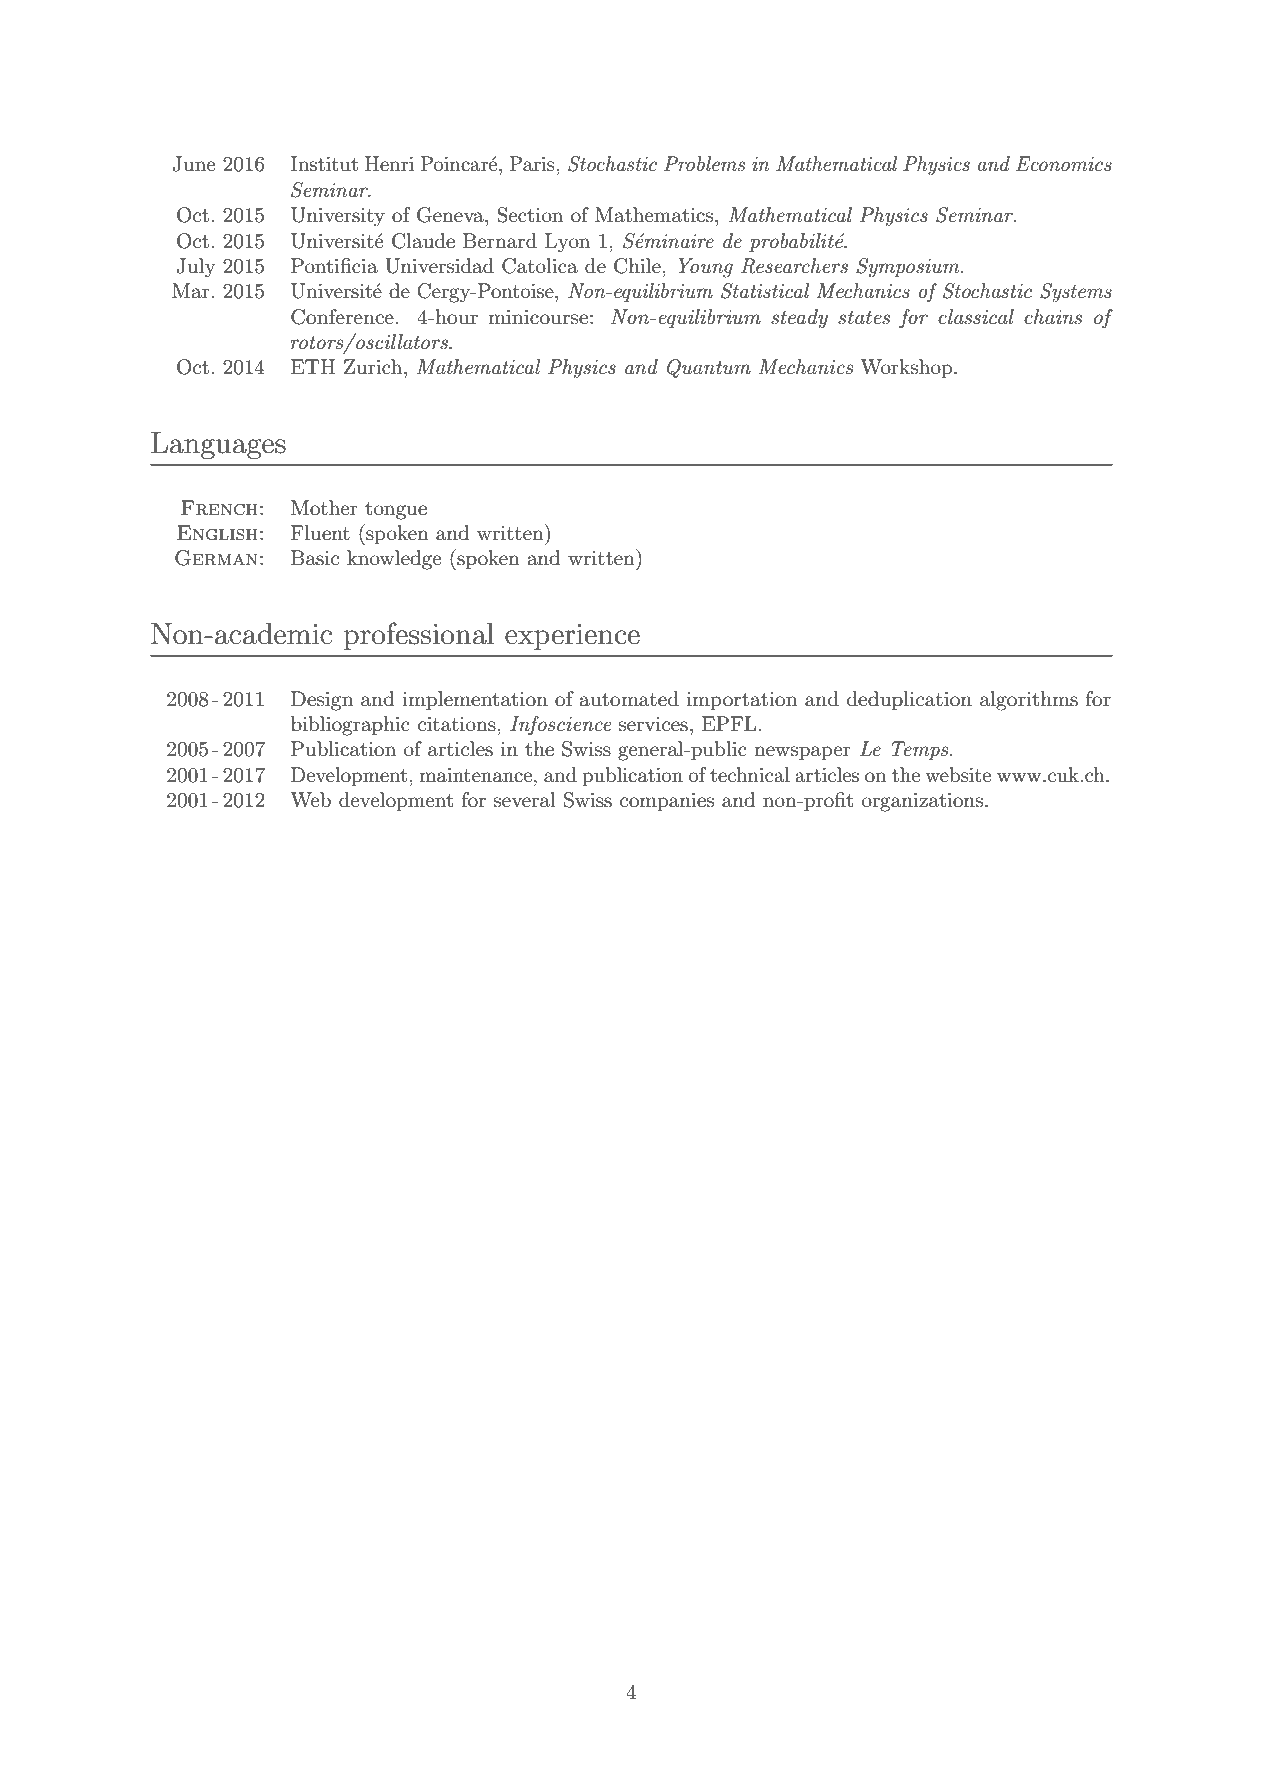  What do you see at coordinates (396, 511) in the document?
I see `tongue` at bounding box center [396, 511].
